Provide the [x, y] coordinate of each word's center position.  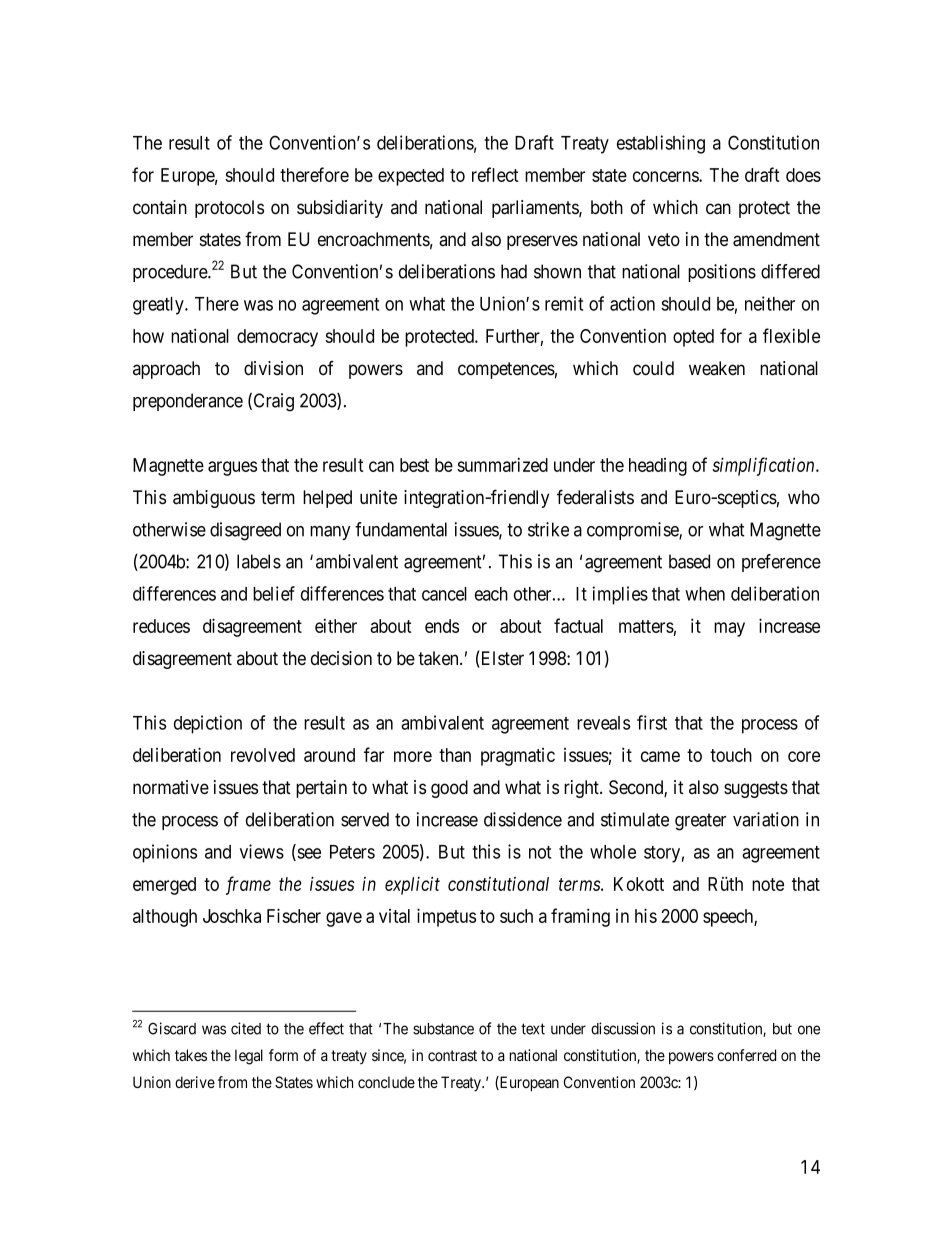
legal [249, 1057]
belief [274, 593]
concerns [666, 176]
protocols [229, 209]
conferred [746, 1055]
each [491, 594]
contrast [452, 1055]
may [729, 629]
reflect [495, 174]
